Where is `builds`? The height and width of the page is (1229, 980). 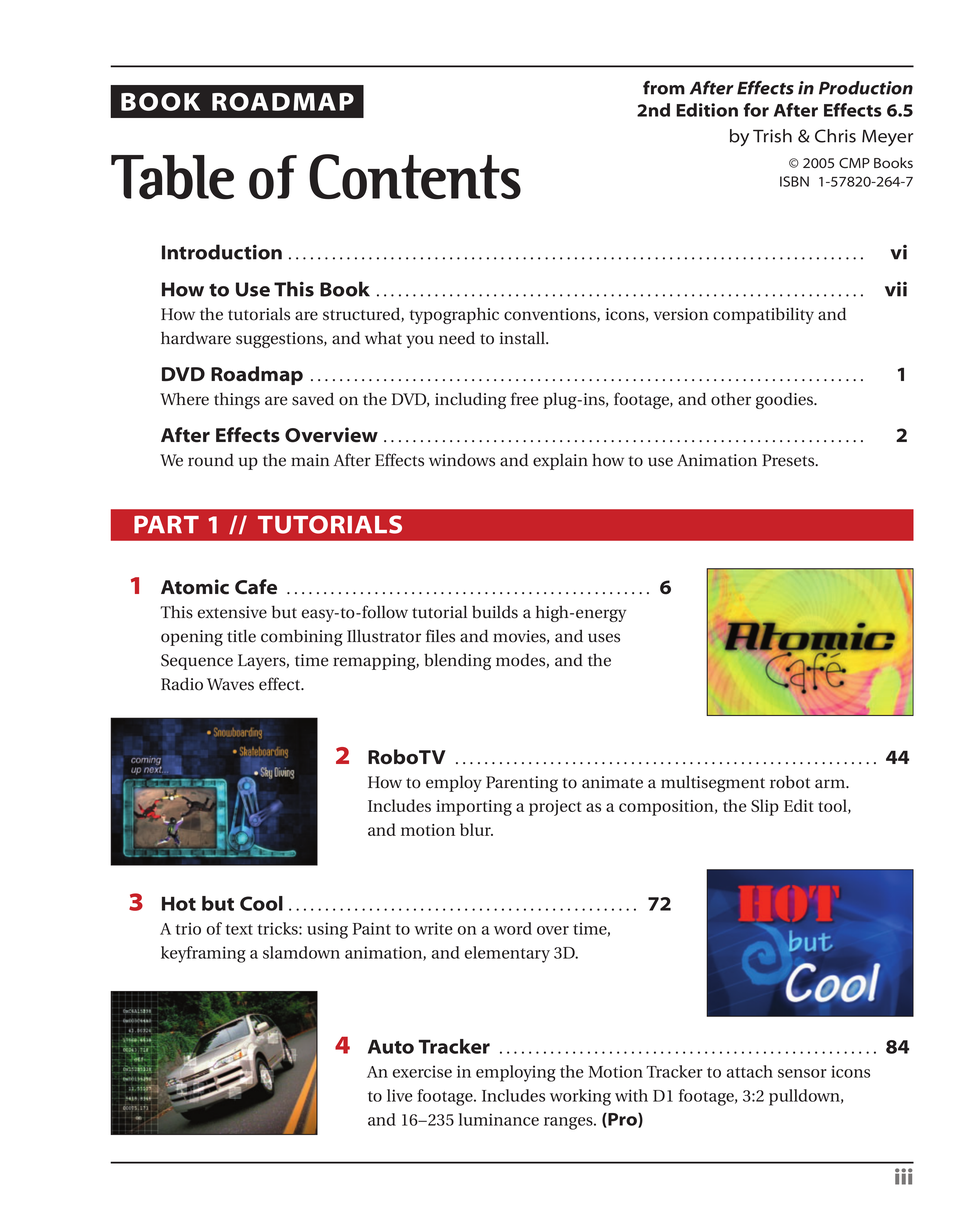
builds is located at coordinates (495, 612).
